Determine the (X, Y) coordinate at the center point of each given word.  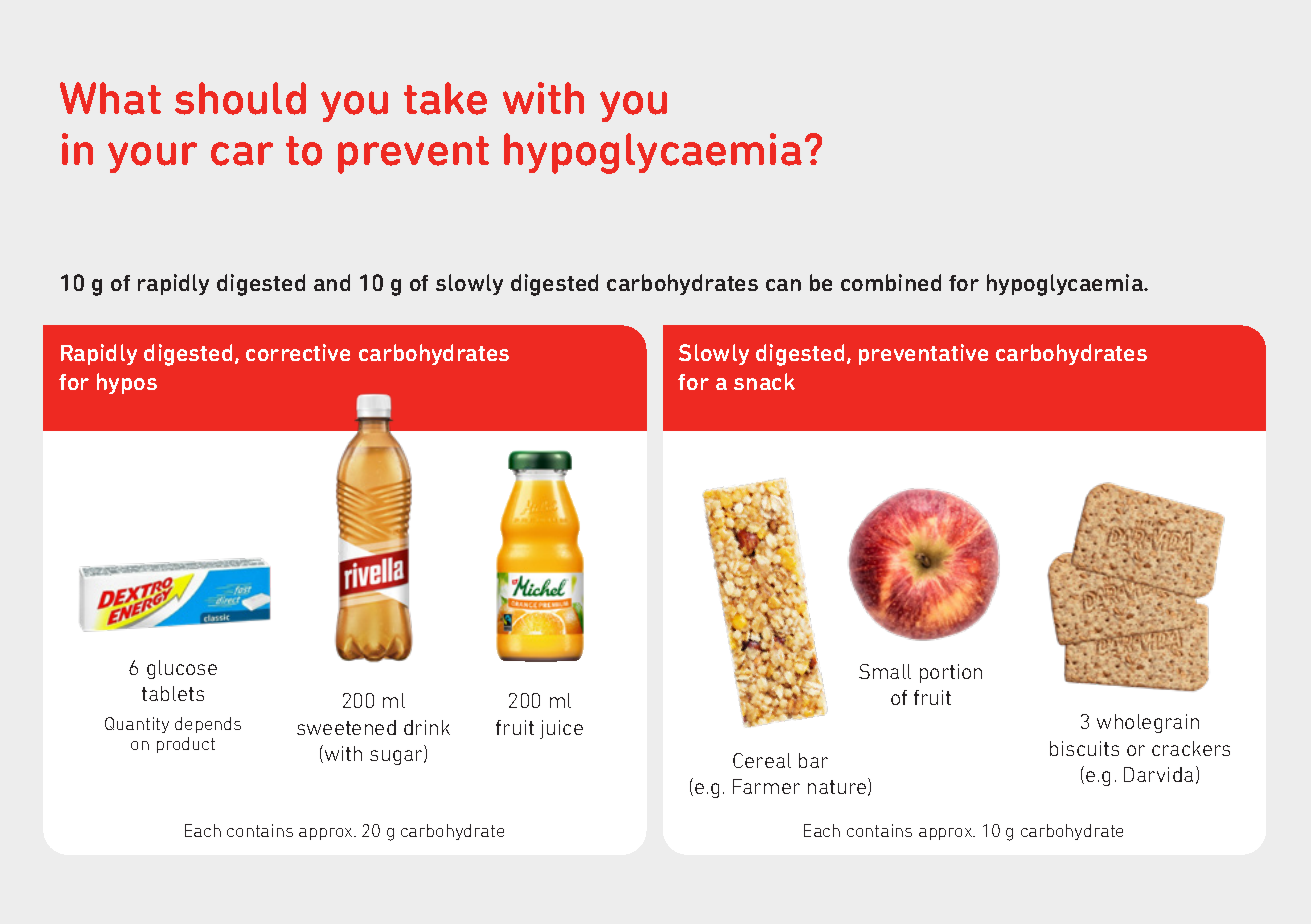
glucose (182, 669)
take (445, 98)
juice (561, 729)
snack (764, 381)
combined (891, 282)
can (783, 285)
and (332, 282)
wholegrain (1148, 723)
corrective (298, 352)
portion (951, 673)
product (186, 745)
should (240, 98)
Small (885, 671)
